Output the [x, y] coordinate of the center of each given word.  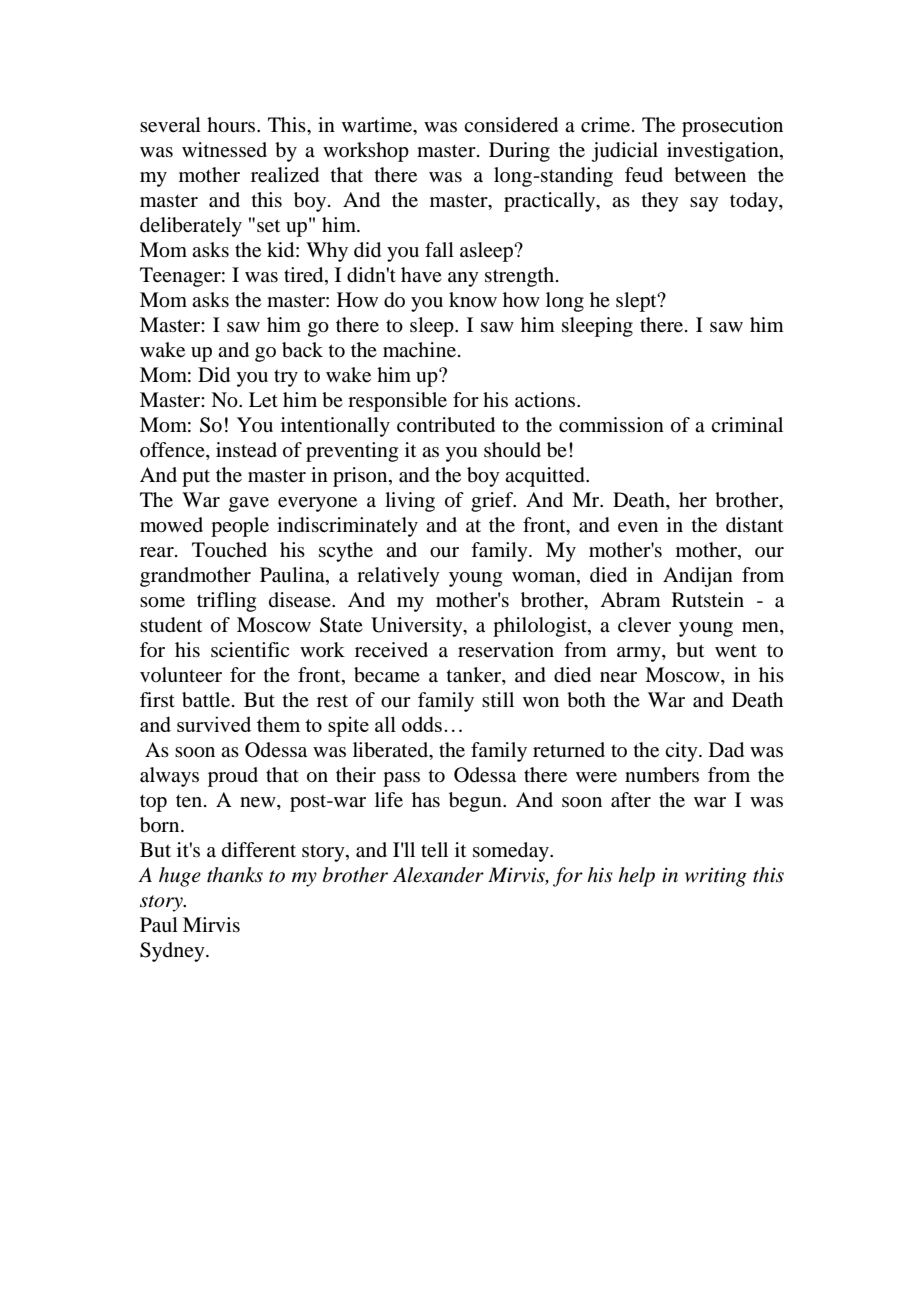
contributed [446, 425]
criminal [747, 424]
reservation [506, 650]
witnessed [224, 150]
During [519, 152]
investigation [724, 152]
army [640, 654]
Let [263, 400]
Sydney [173, 952]
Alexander [438, 875]
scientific [250, 650]
